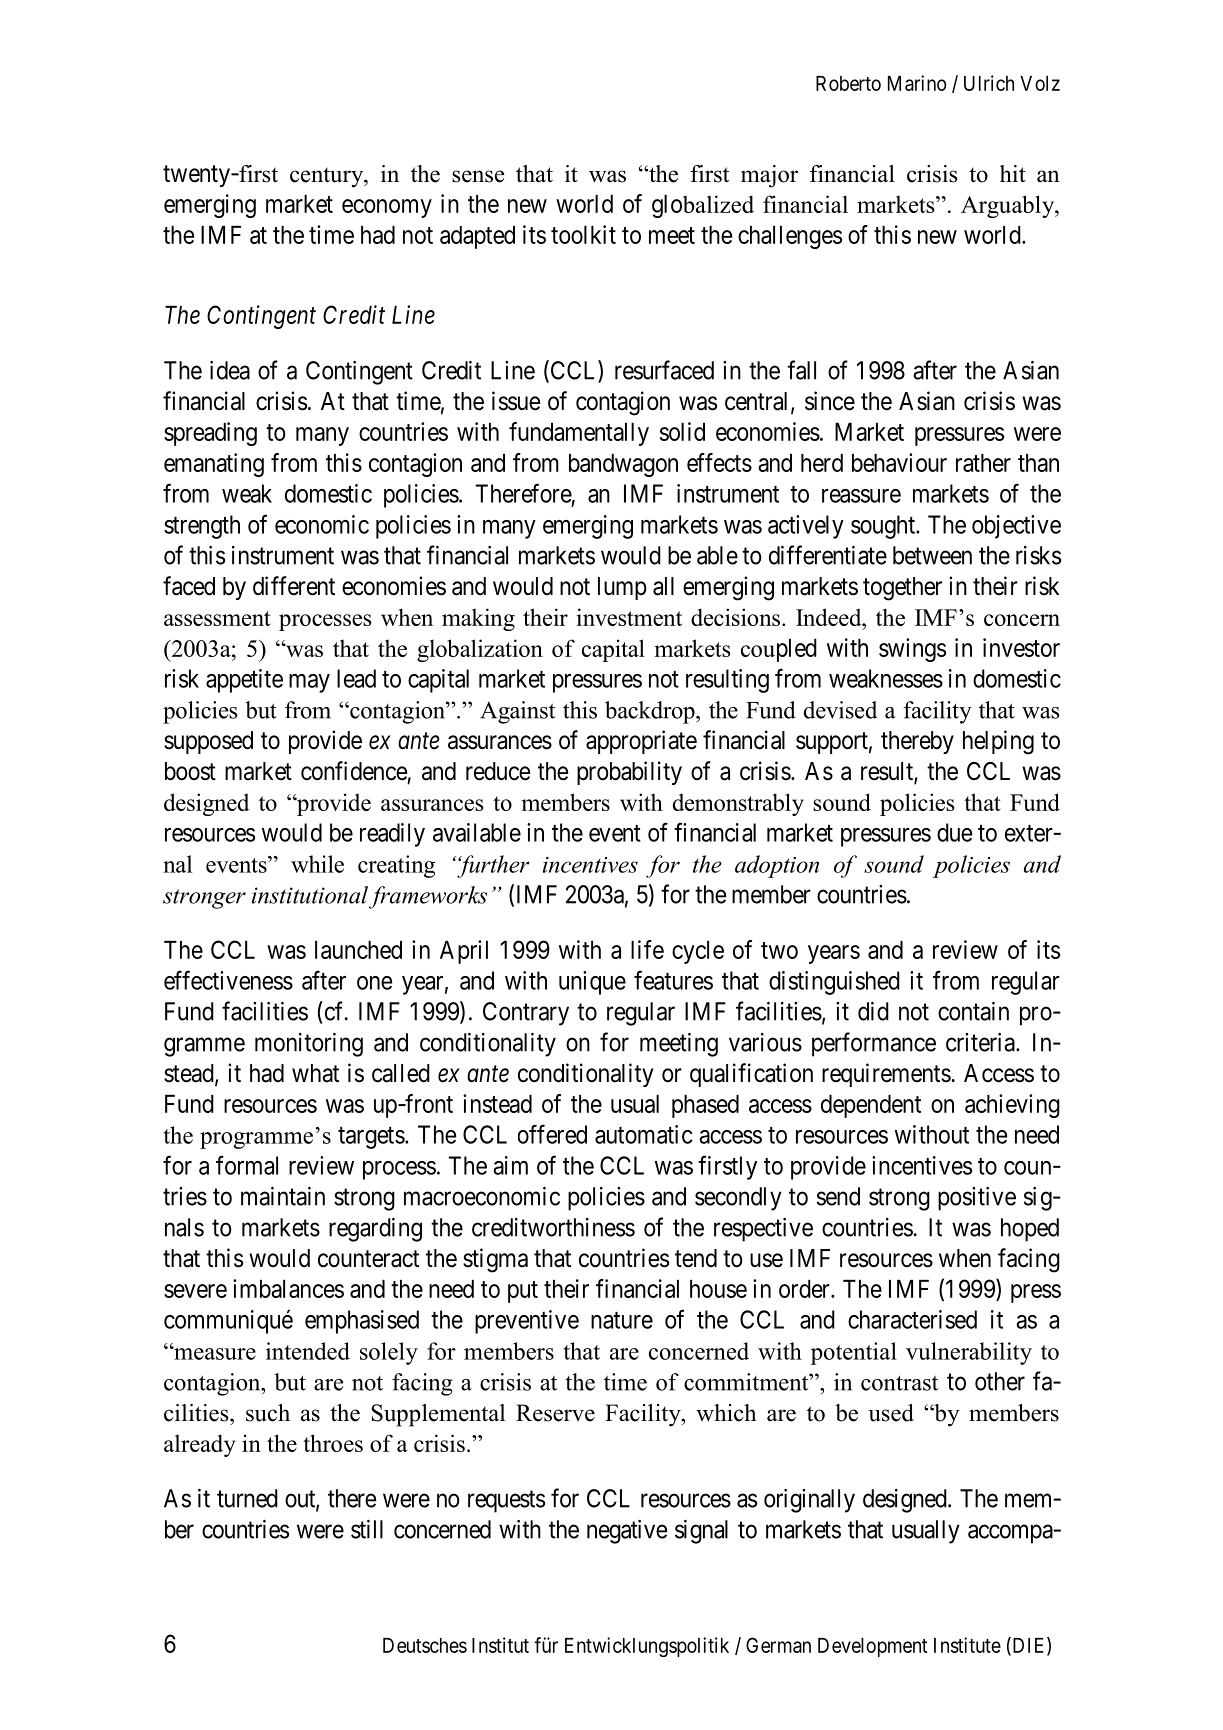 The height and width of the screenshot is (1730, 1223). I want to click on economy, so click(387, 208).
